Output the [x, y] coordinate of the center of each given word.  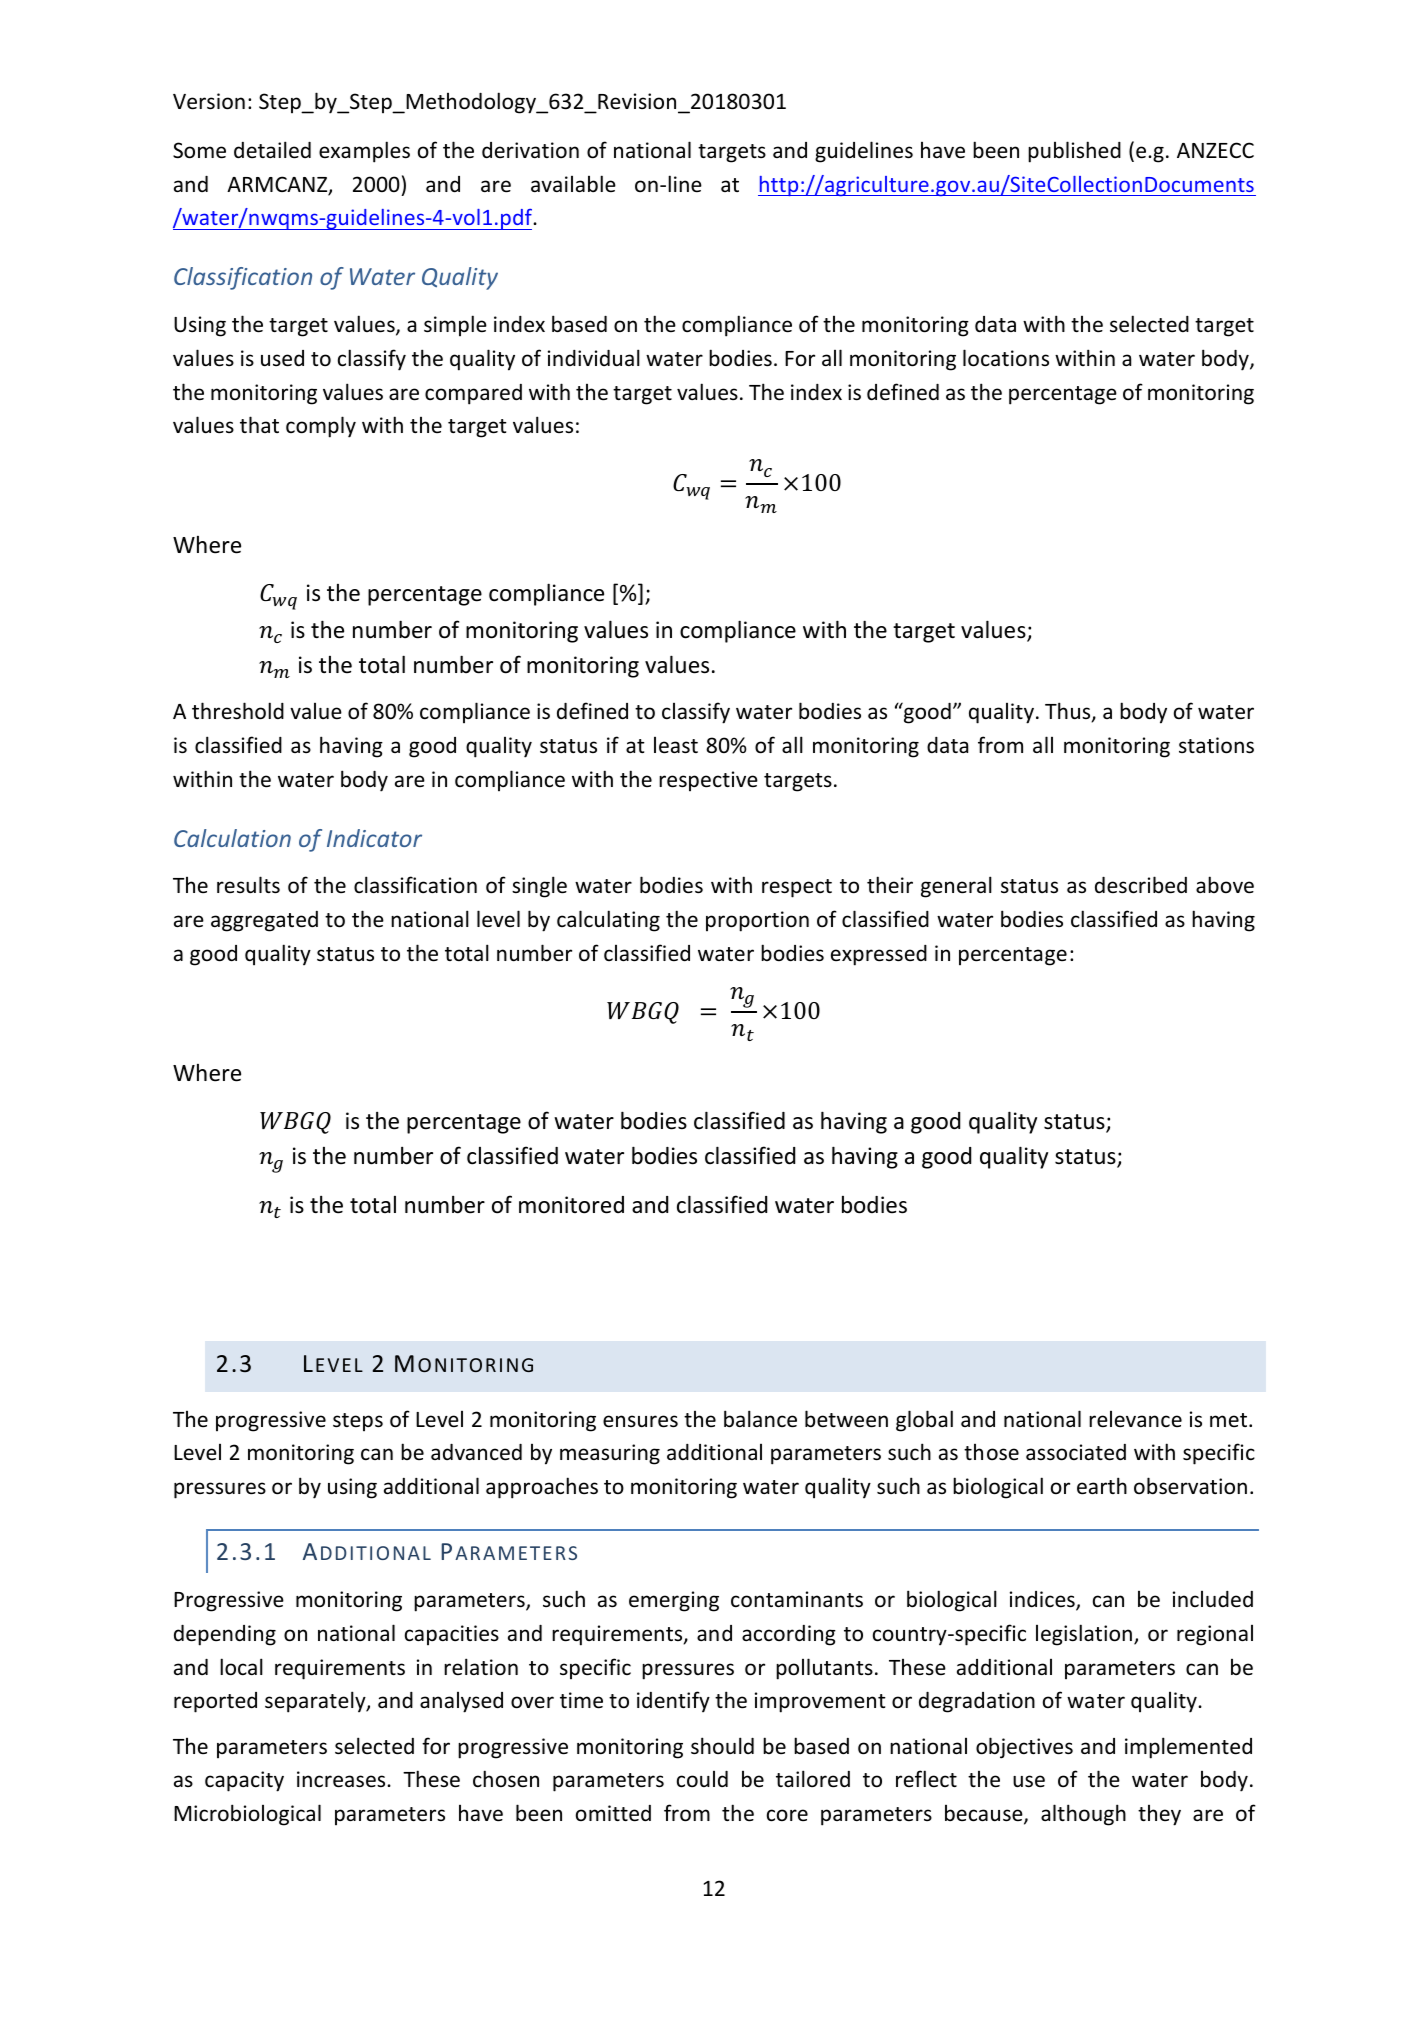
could [702, 1779]
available [573, 184]
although [1083, 1815]
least [676, 745]
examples [364, 152]
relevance [1135, 1419]
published [1074, 152]
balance [760, 1419]
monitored [571, 1205]
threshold [238, 711]
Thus [1069, 712]
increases [342, 1779]
